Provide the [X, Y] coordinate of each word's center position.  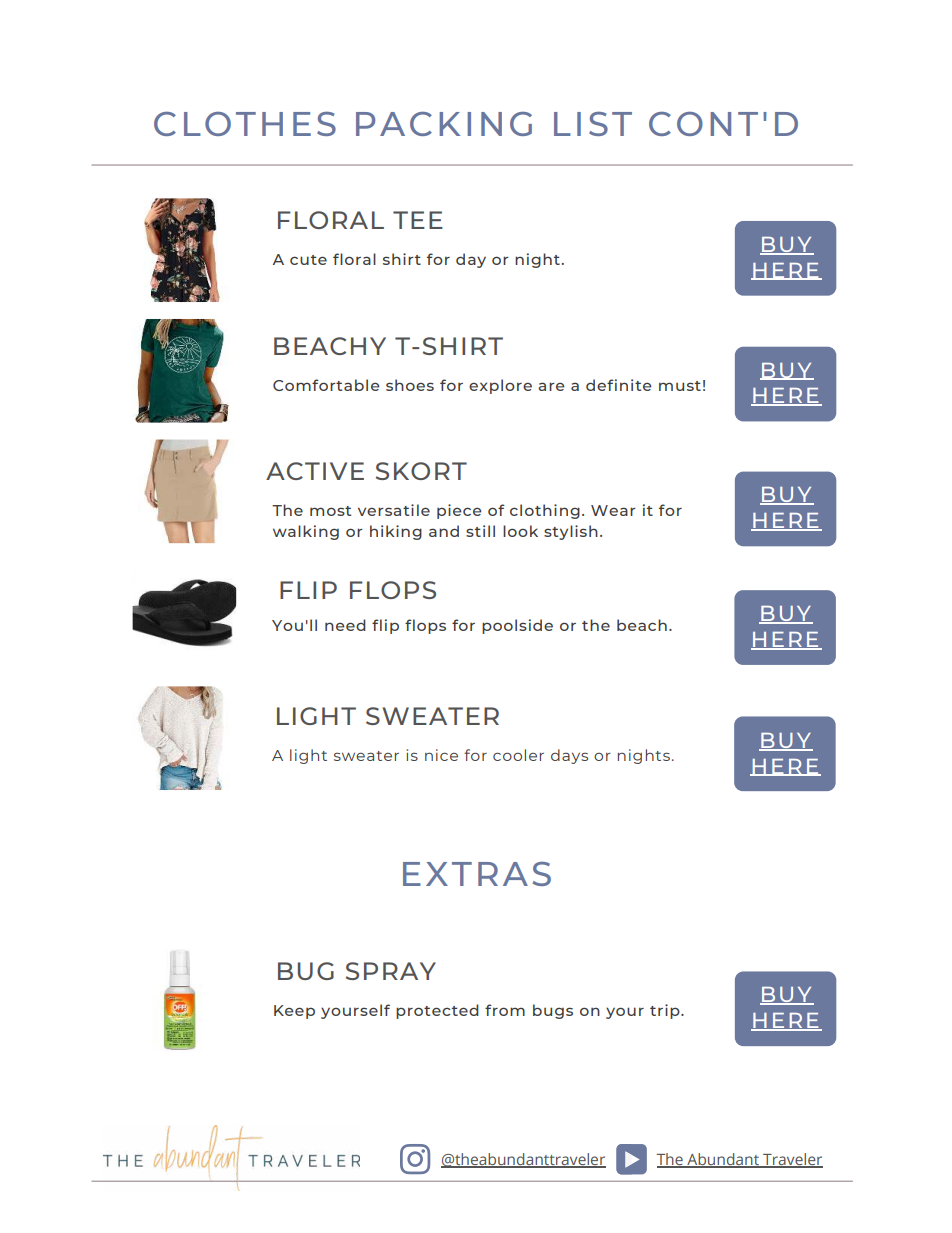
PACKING [444, 124]
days [569, 756]
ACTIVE [315, 471]
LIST [593, 124]
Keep [294, 1012]
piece [459, 511]
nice [441, 755]
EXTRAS [477, 874]
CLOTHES [245, 124]
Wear [613, 510]
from [505, 1010]
